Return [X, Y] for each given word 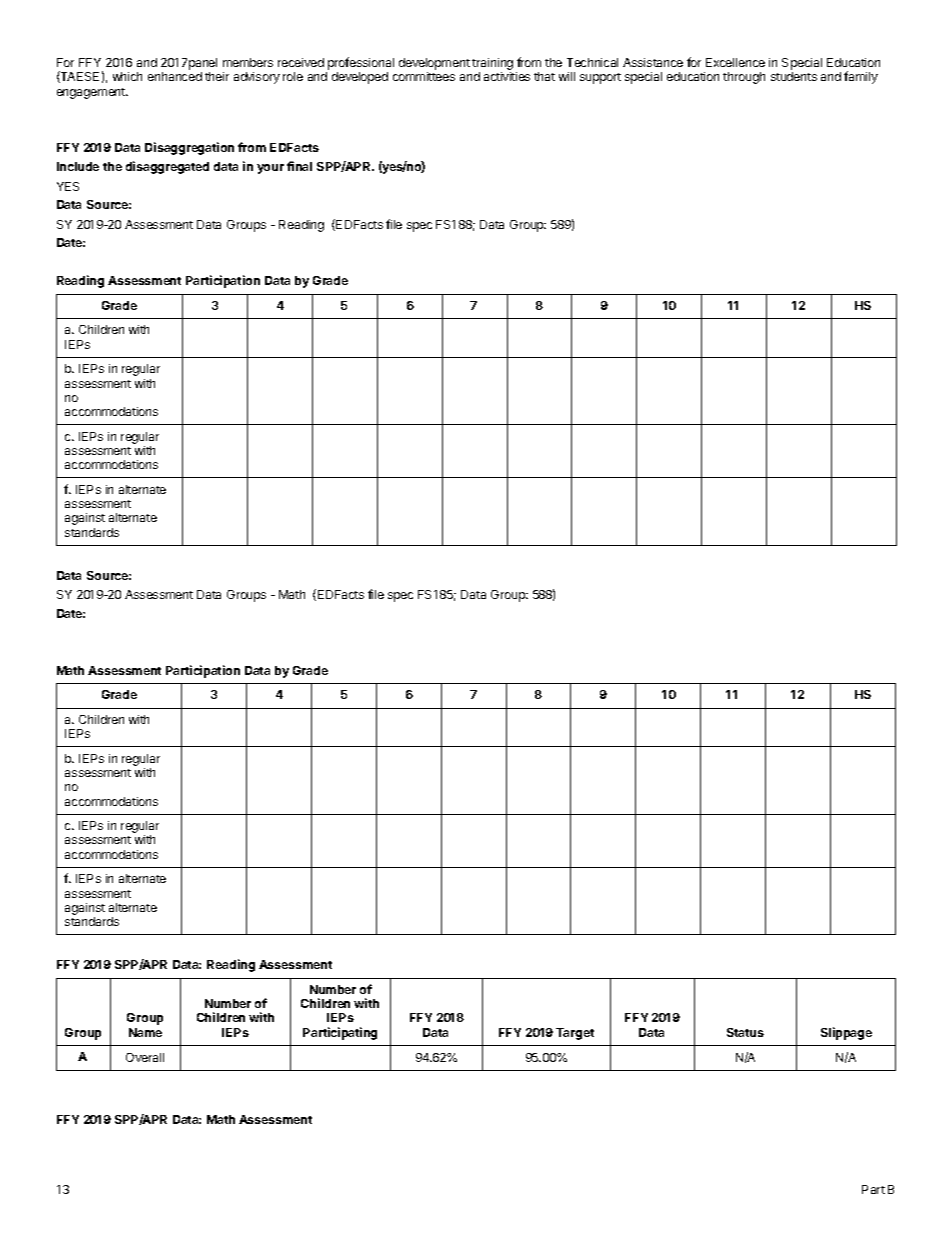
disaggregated [167, 167]
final [299, 166]
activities [507, 76]
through [744, 78]
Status [745, 1032]
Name [145, 1032]
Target [575, 1034]
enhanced [175, 76]
